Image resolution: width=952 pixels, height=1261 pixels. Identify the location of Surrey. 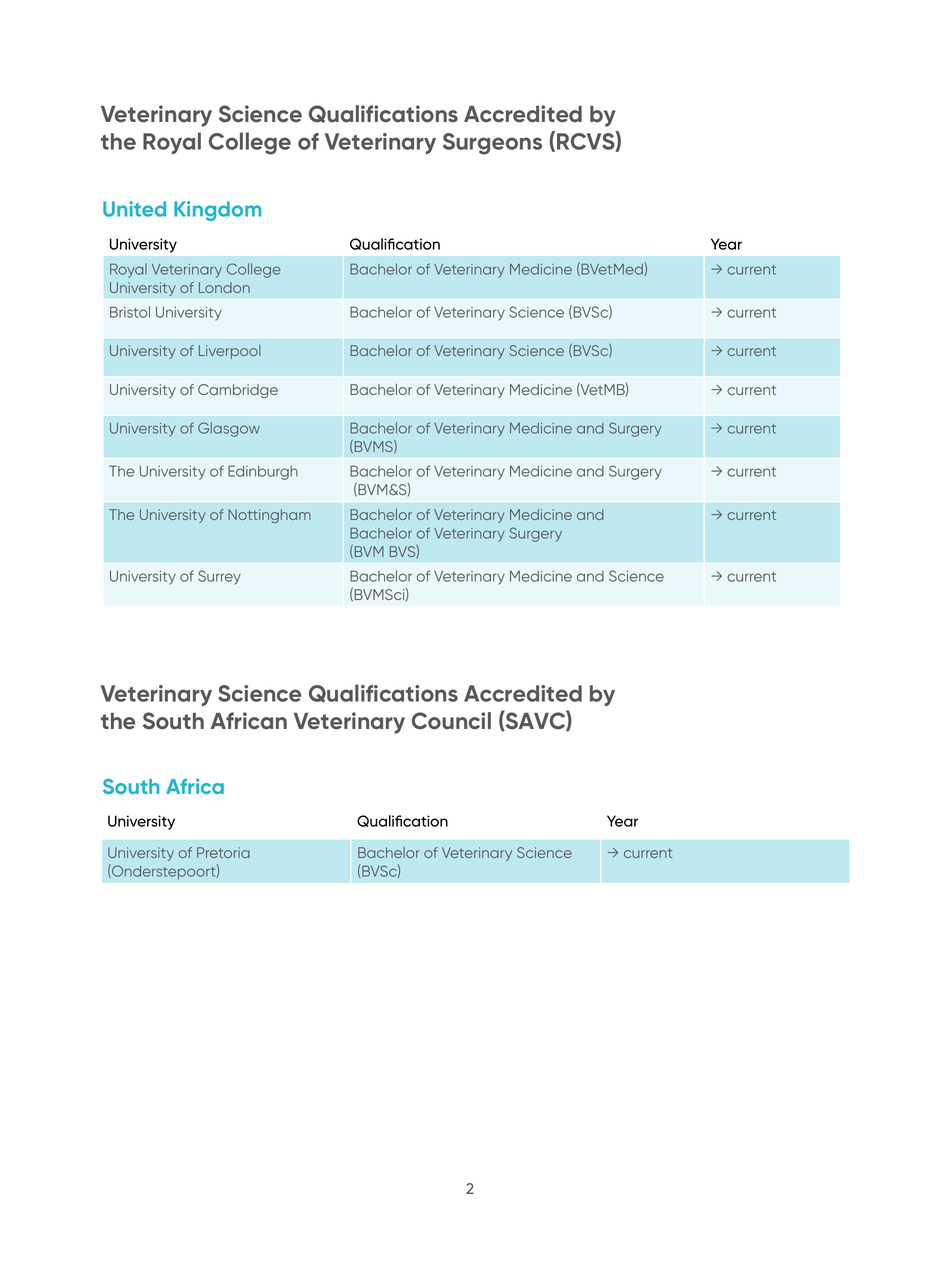
(219, 577).
